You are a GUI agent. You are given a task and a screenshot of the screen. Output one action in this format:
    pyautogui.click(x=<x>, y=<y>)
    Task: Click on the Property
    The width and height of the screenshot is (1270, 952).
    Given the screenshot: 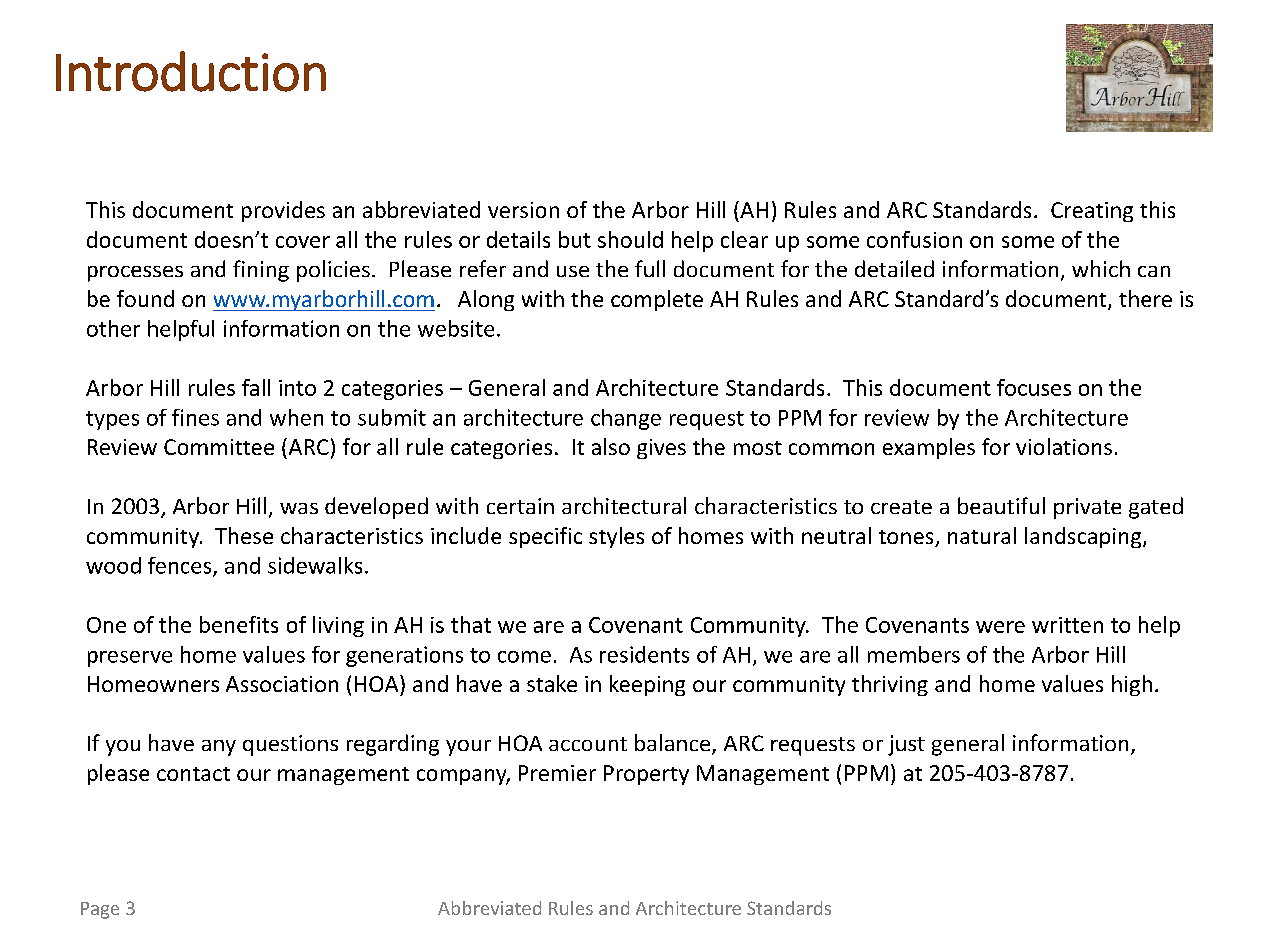 What is the action you would take?
    pyautogui.click(x=646, y=775)
